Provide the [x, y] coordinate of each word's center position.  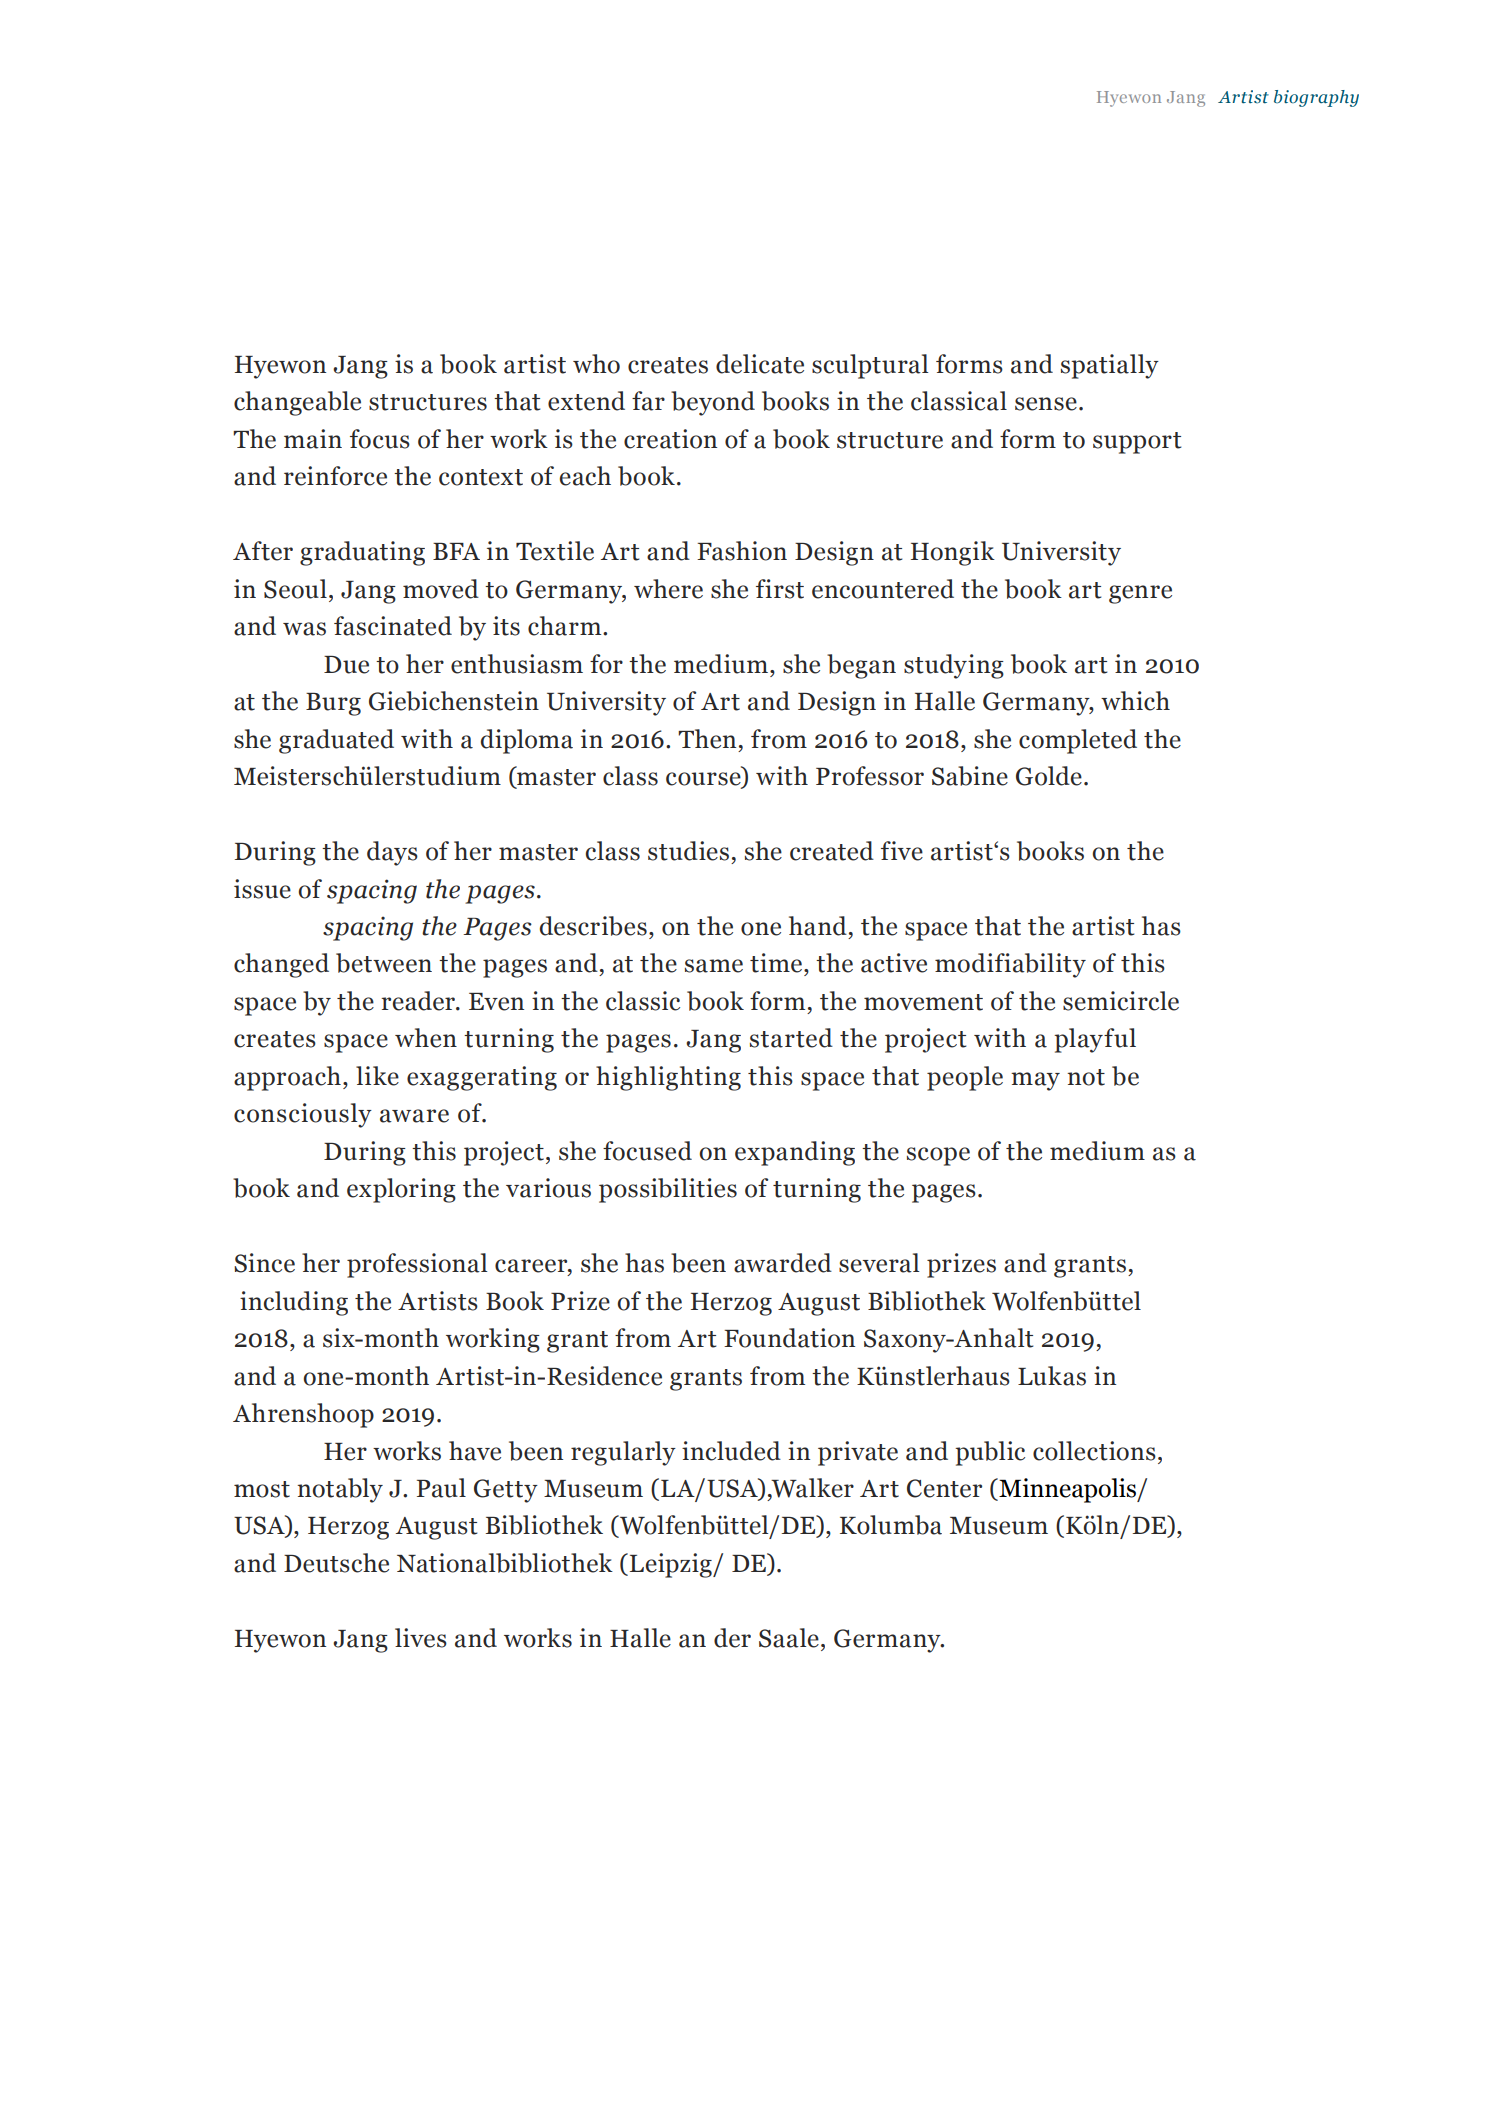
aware [414, 1116]
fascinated [393, 626]
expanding [795, 1153]
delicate [760, 364]
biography [1316, 98]
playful [1095, 1040]
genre [1140, 594]
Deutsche [336, 1563]
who [596, 364]
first [780, 589]
